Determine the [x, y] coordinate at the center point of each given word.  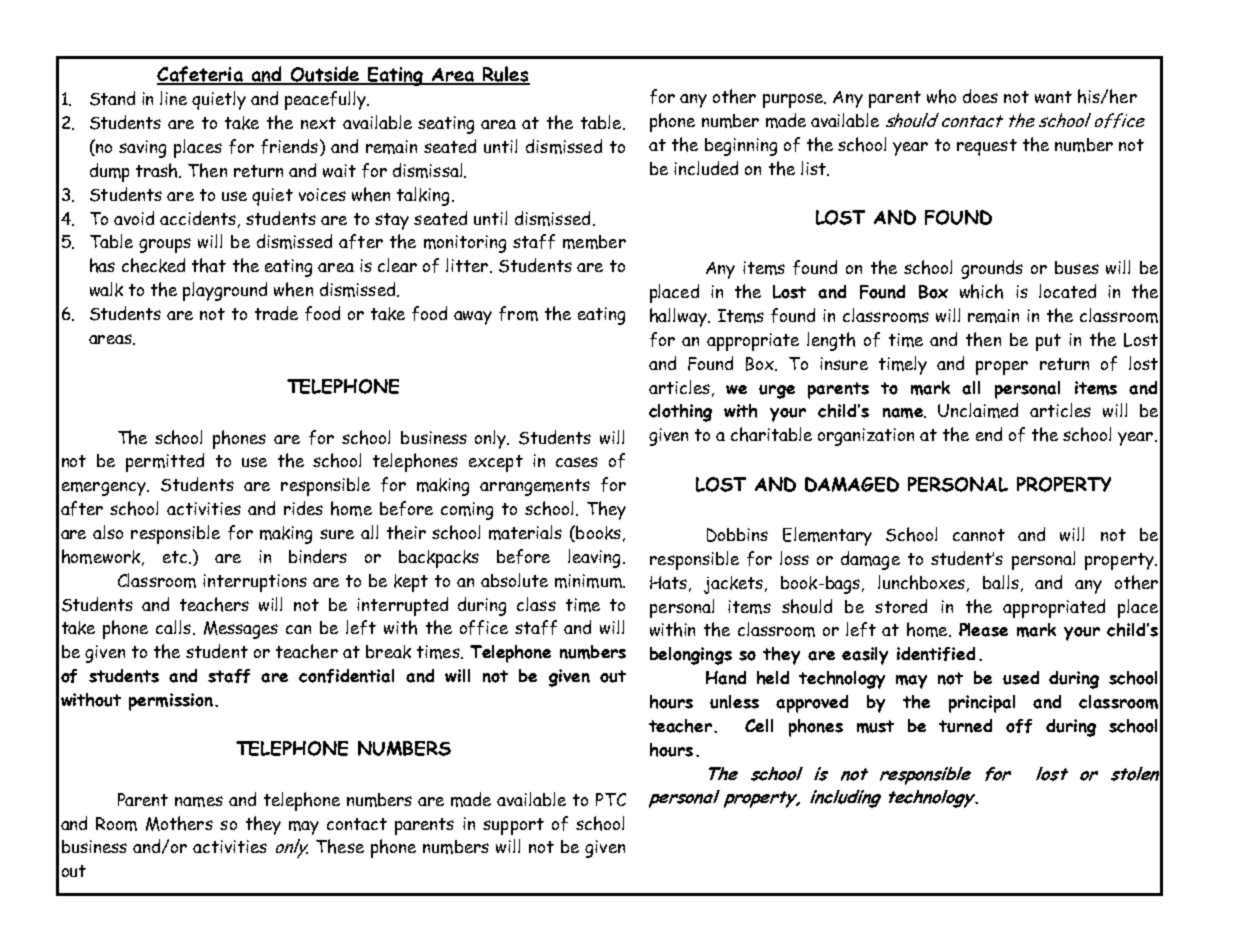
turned [965, 726]
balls [1001, 582]
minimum [589, 581]
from [518, 313]
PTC [611, 799]
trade [276, 313]
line [173, 98]
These [340, 846]
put [1048, 342]
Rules [505, 75]
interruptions [255, 583]
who [941, 96]
